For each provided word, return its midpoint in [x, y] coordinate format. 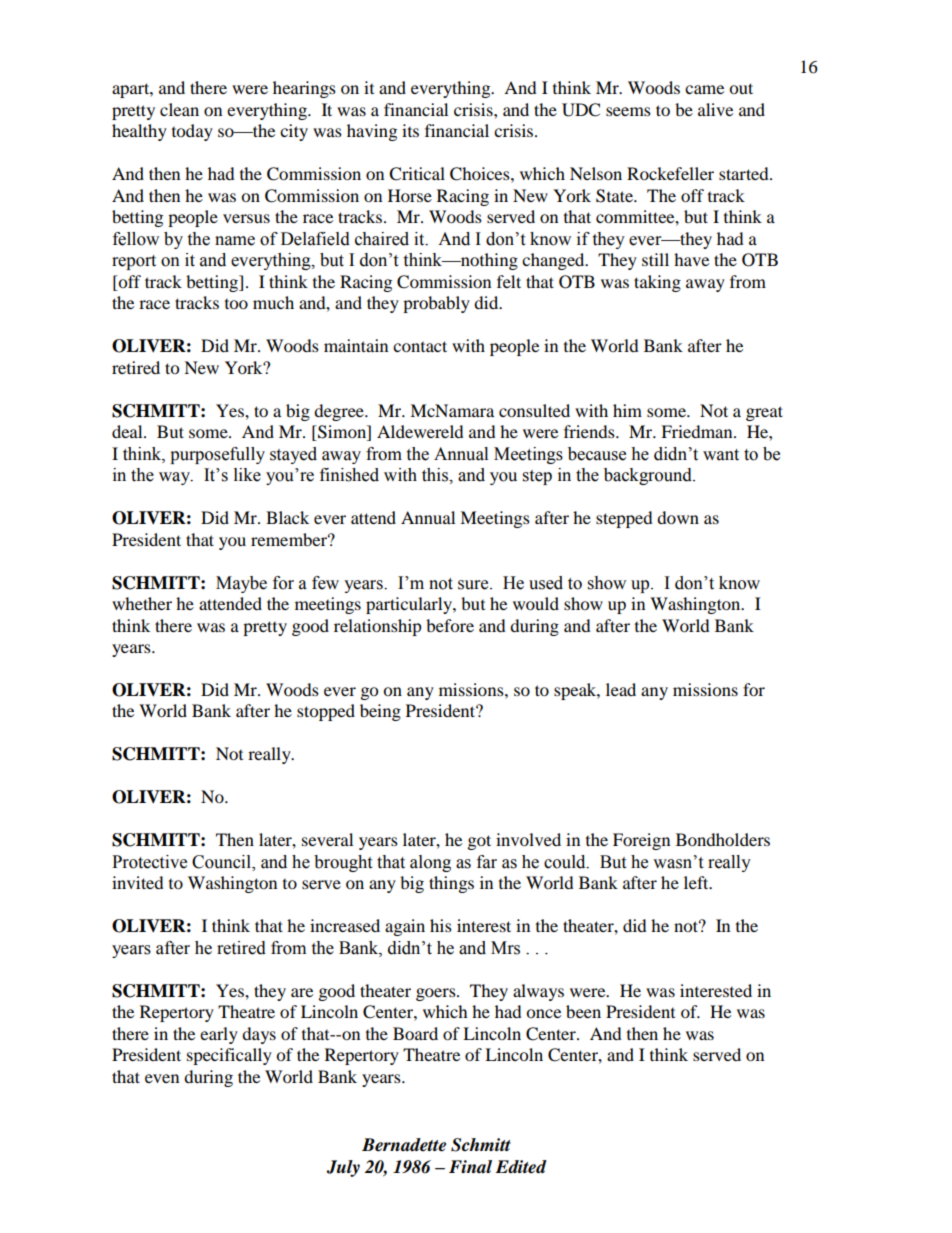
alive [715, 109]
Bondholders [723, 839]
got [479, 842]
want [721, 455]
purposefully [217, 455]
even [162, 1078]
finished [349, 475]
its [410, 130]
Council [222, 863]
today [192, 132]
